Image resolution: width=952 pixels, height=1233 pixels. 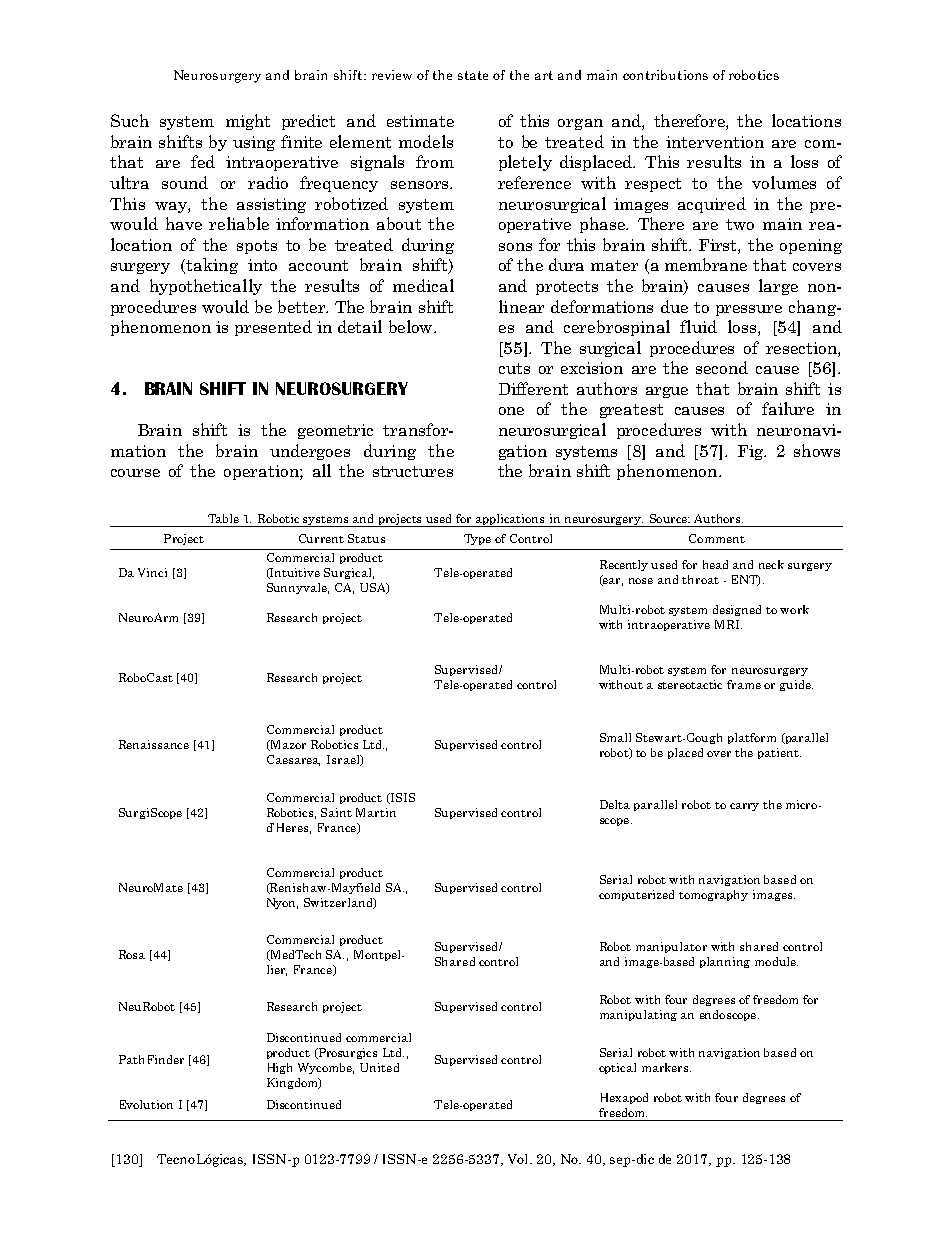 I want to click on High, so click(x=280, y=1068).
